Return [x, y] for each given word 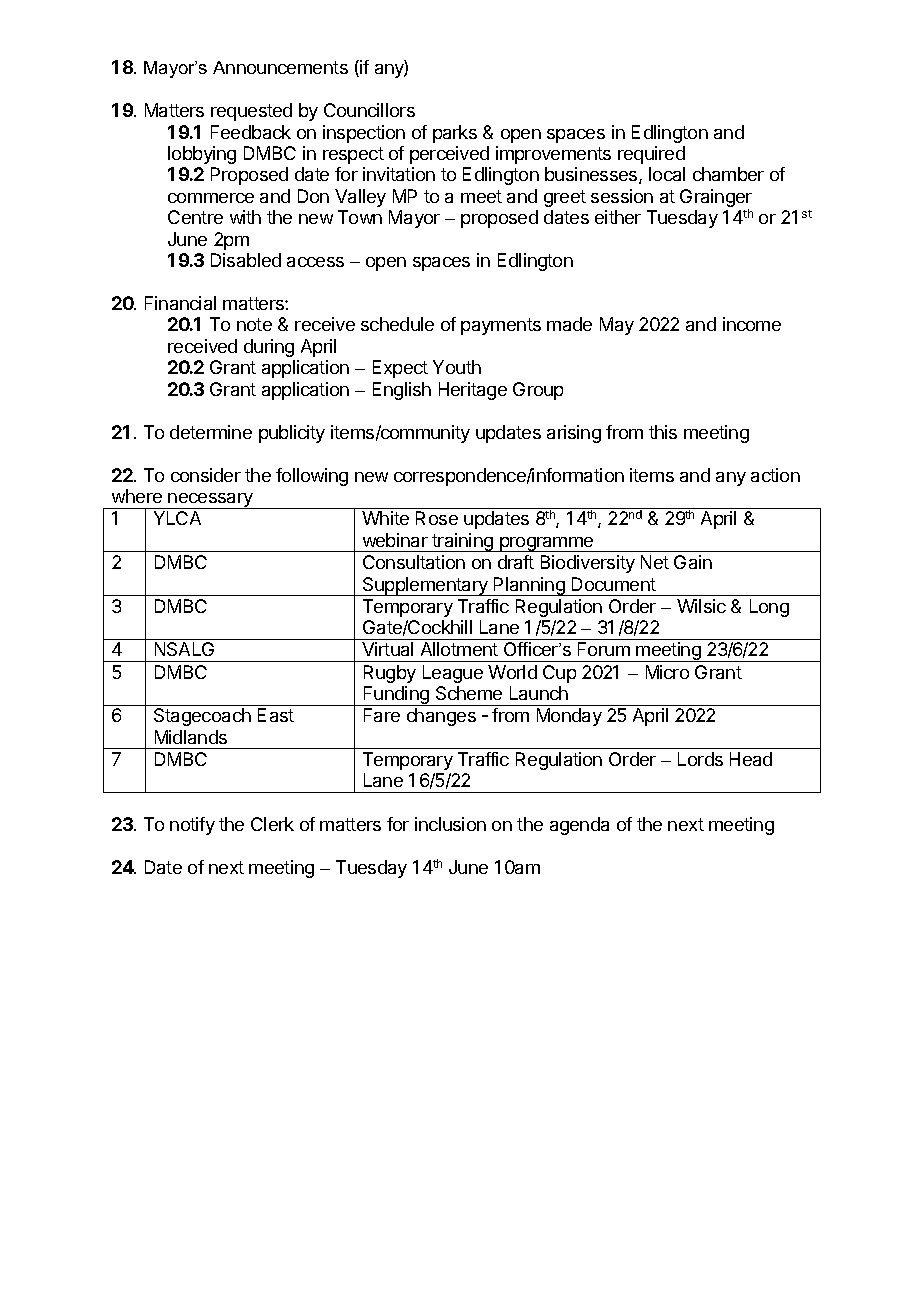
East [276, 715]
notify [192, 826]
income [752, 324]
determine [211, 432]
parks [455, 134]
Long [769, 608]
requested [251, 112]
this [663, 432]
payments [501, 326]
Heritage [473, 391]
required [651, 155]
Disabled [246, 260]
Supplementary [425, 586]
